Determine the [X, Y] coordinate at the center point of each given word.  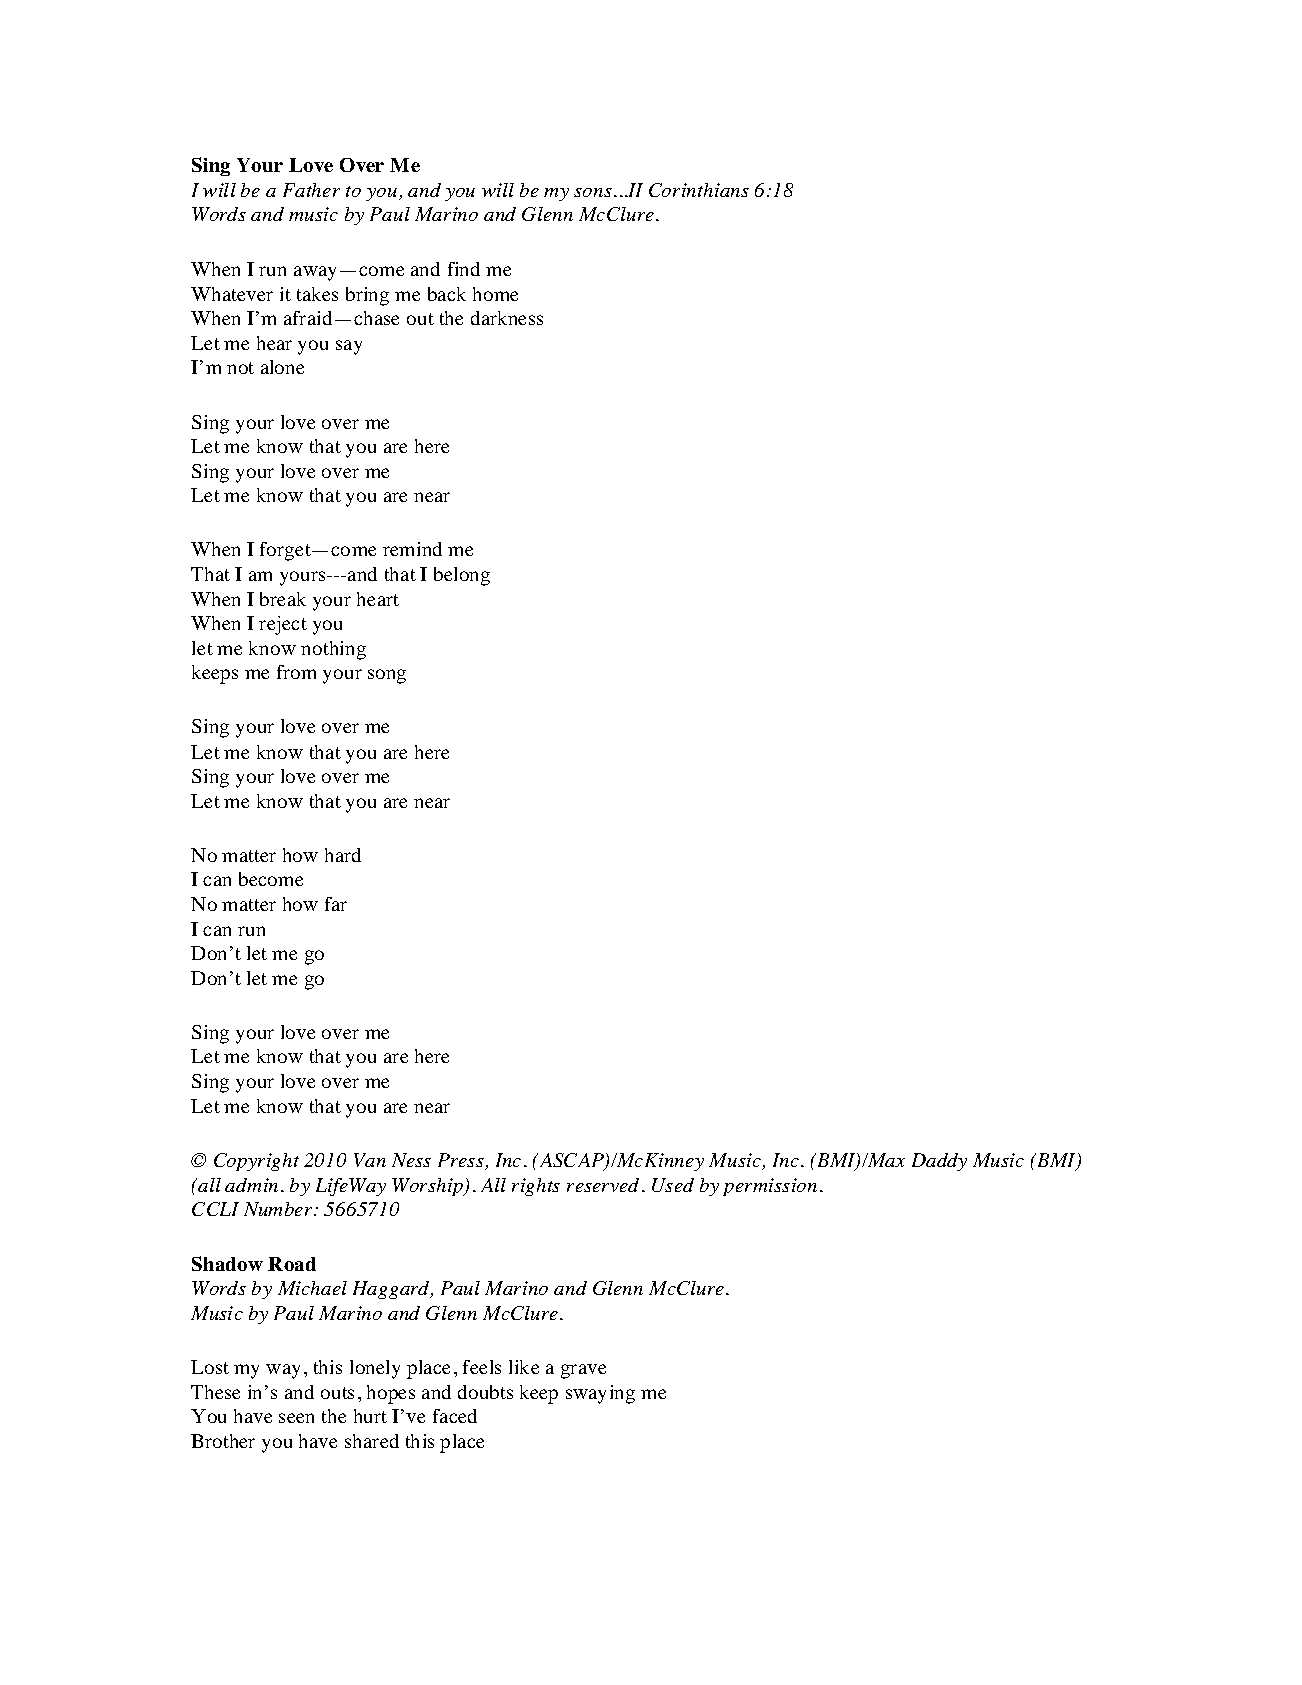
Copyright [256, 1162]
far [336, 904]
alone [282, 367]
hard [343, 855]
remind [412, 549]
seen [296, 1418]
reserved [603, 1185]
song [387, 676]
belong [462, 576]
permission [770, 1187]
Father [311, 190]
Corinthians [699, 190]
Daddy [939, 1162]
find [464, 269]
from [296, 672]
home [495, 294]
